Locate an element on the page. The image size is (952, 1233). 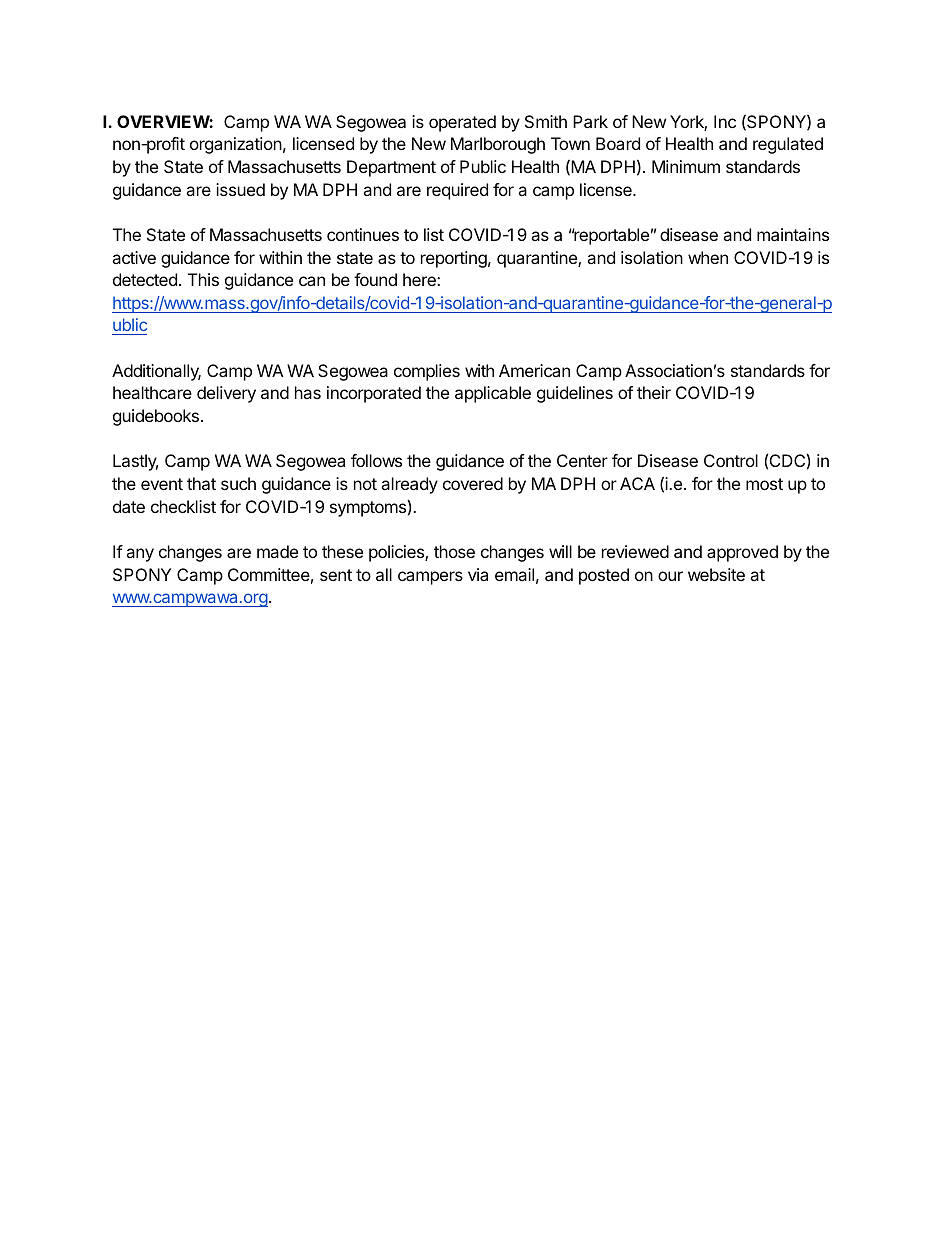
regulated is located at coordinates (788, 145).
